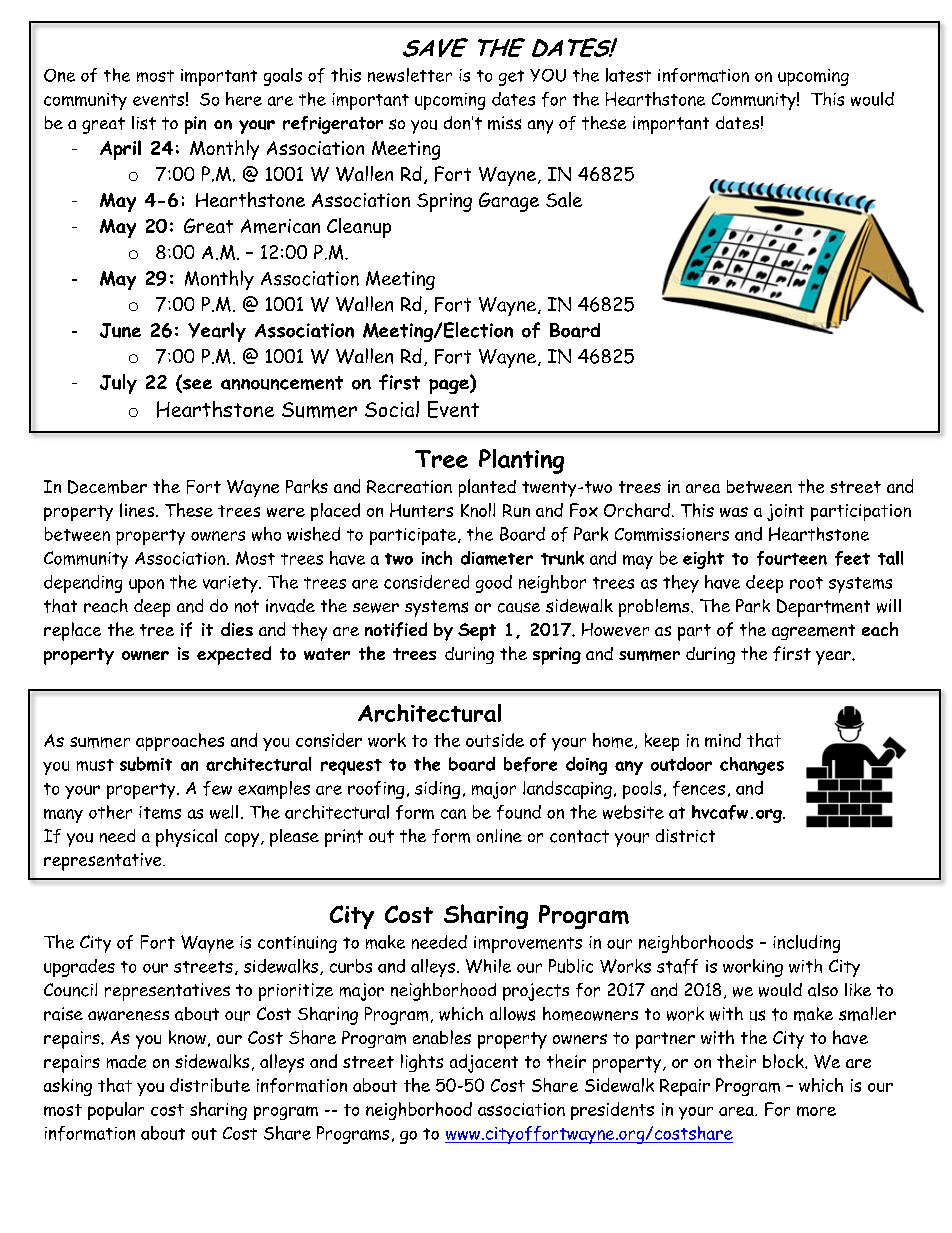  Describe the element at coordinates (511, 78) in the screenshot. I see `get` at that location.
